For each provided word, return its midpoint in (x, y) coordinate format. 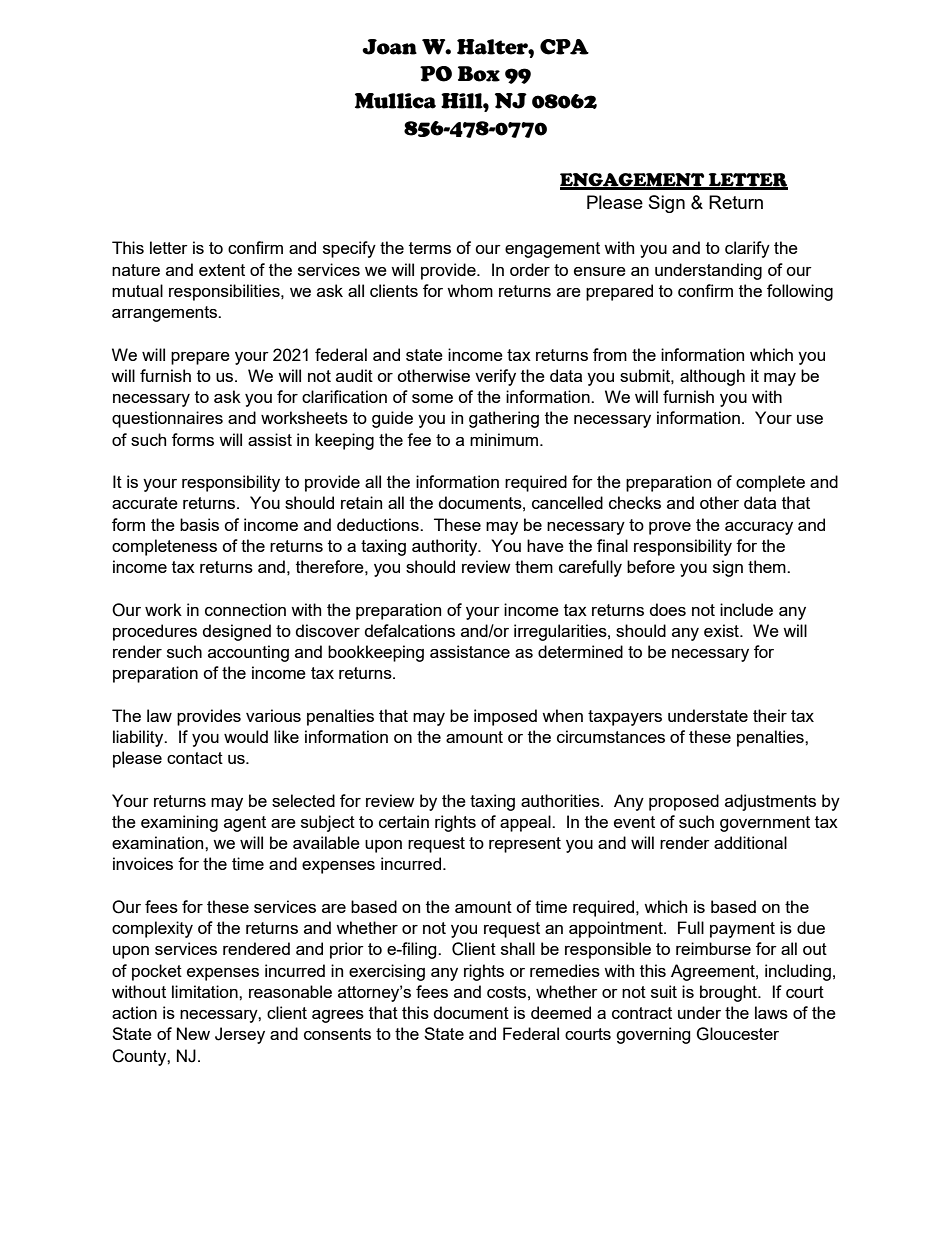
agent (245, 824)
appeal (526, 823)
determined (580, 651)
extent (222, 270)
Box (479, 74)
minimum (505, 439)
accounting (248, 653)
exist (722, 630)
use (810, 419)
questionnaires (167, 419)
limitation (206, 991)
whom (470, 290)
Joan (389, 47)
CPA (564, 47)
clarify (747, 249)
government (765, 824)
